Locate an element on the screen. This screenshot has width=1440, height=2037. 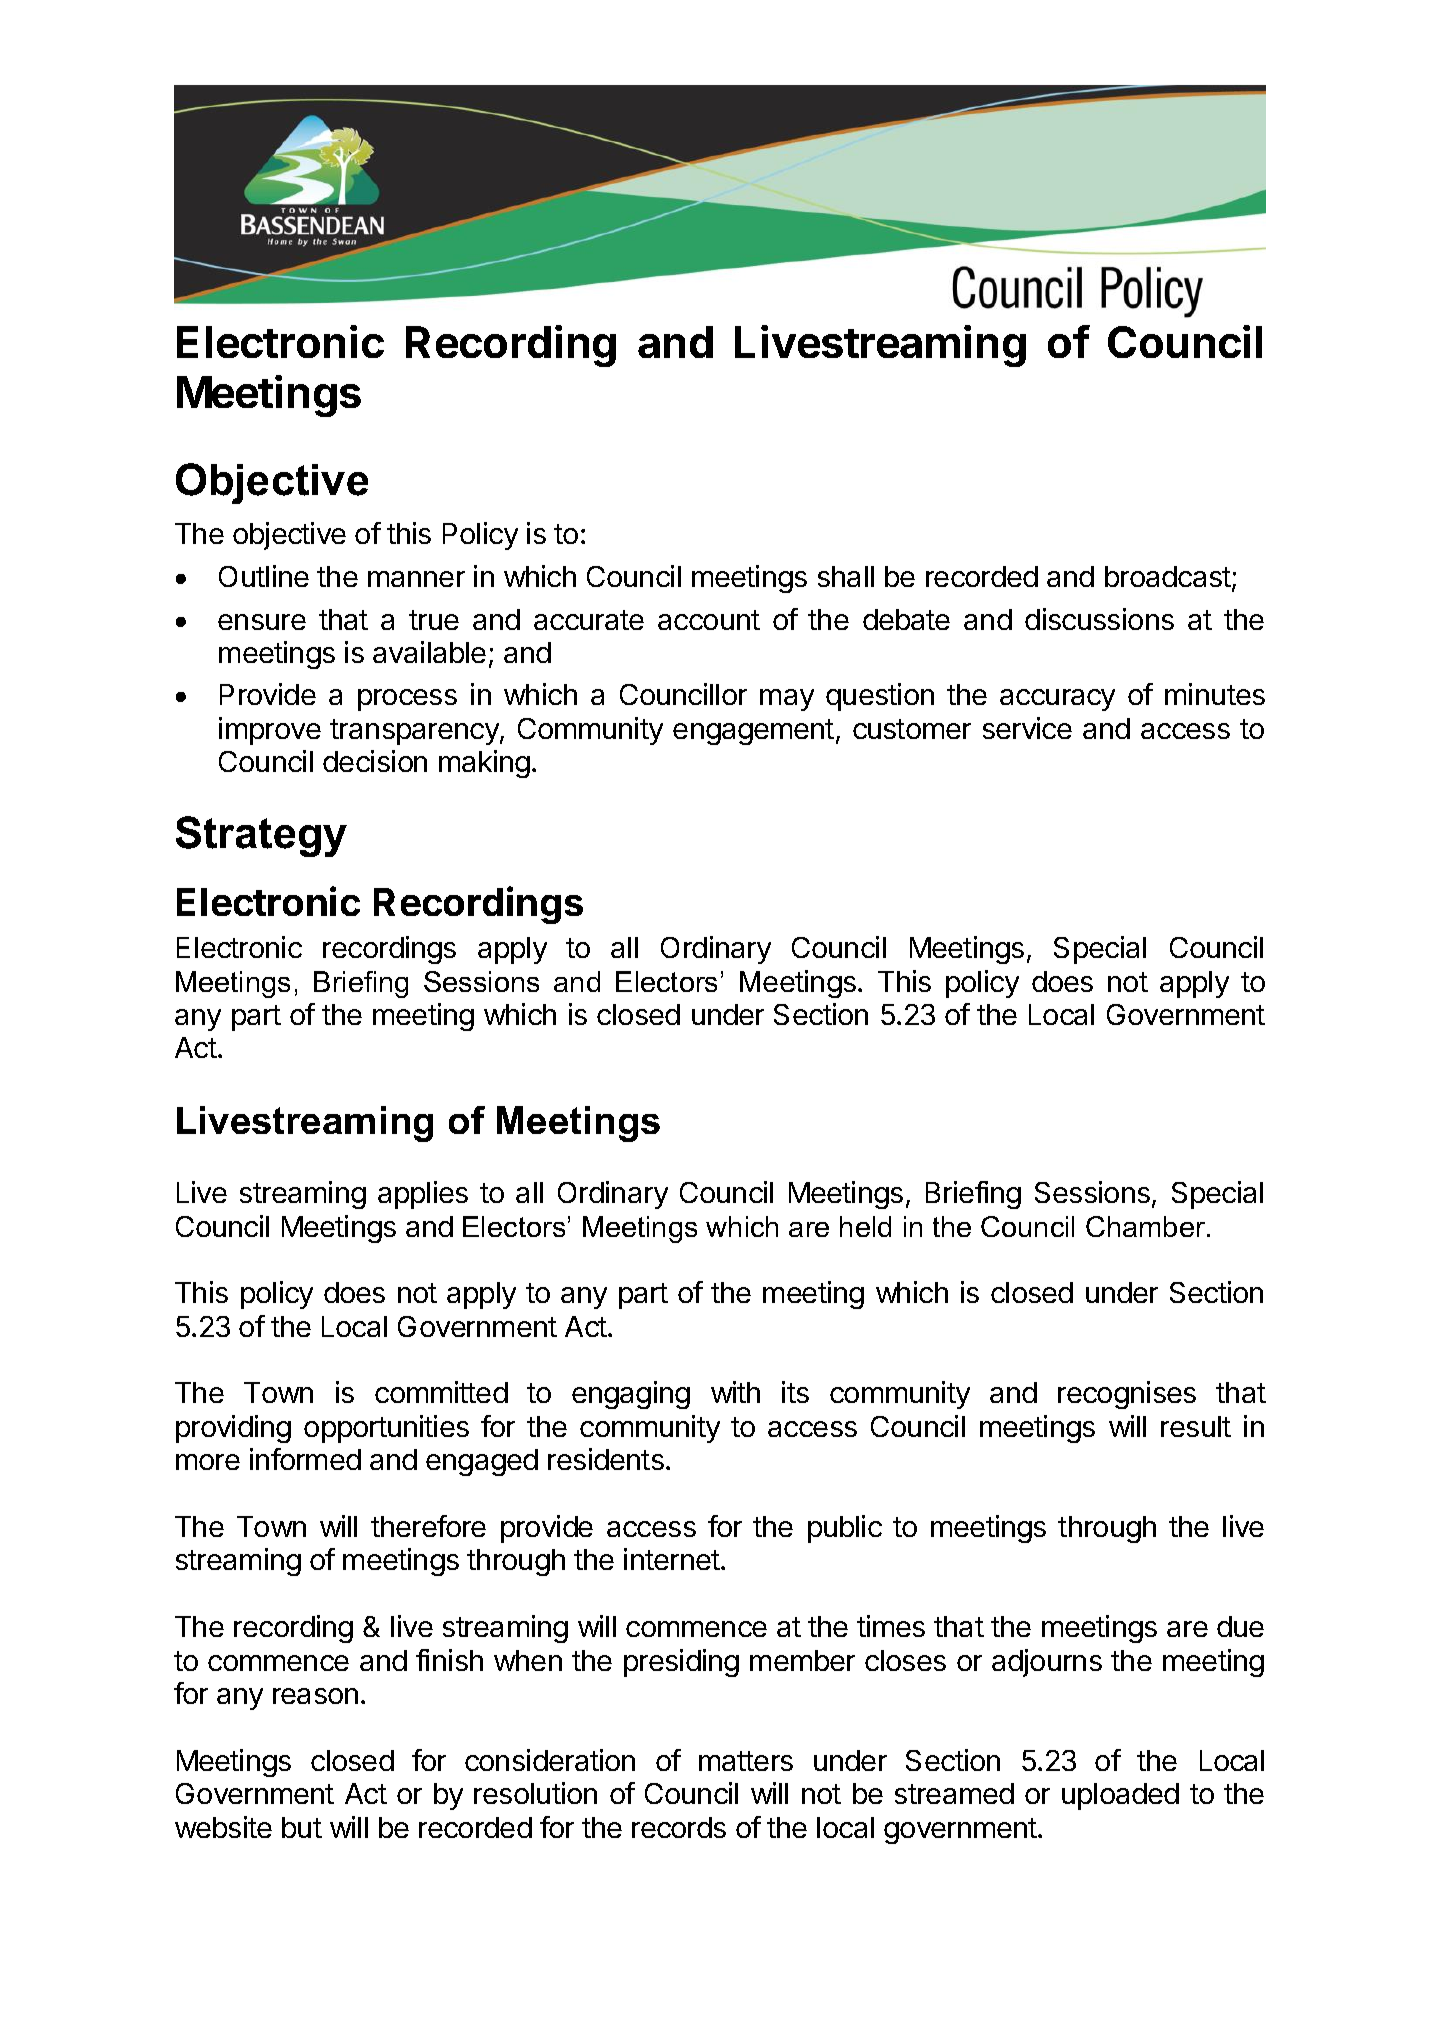
held is located at coordinates (865, 1226).
